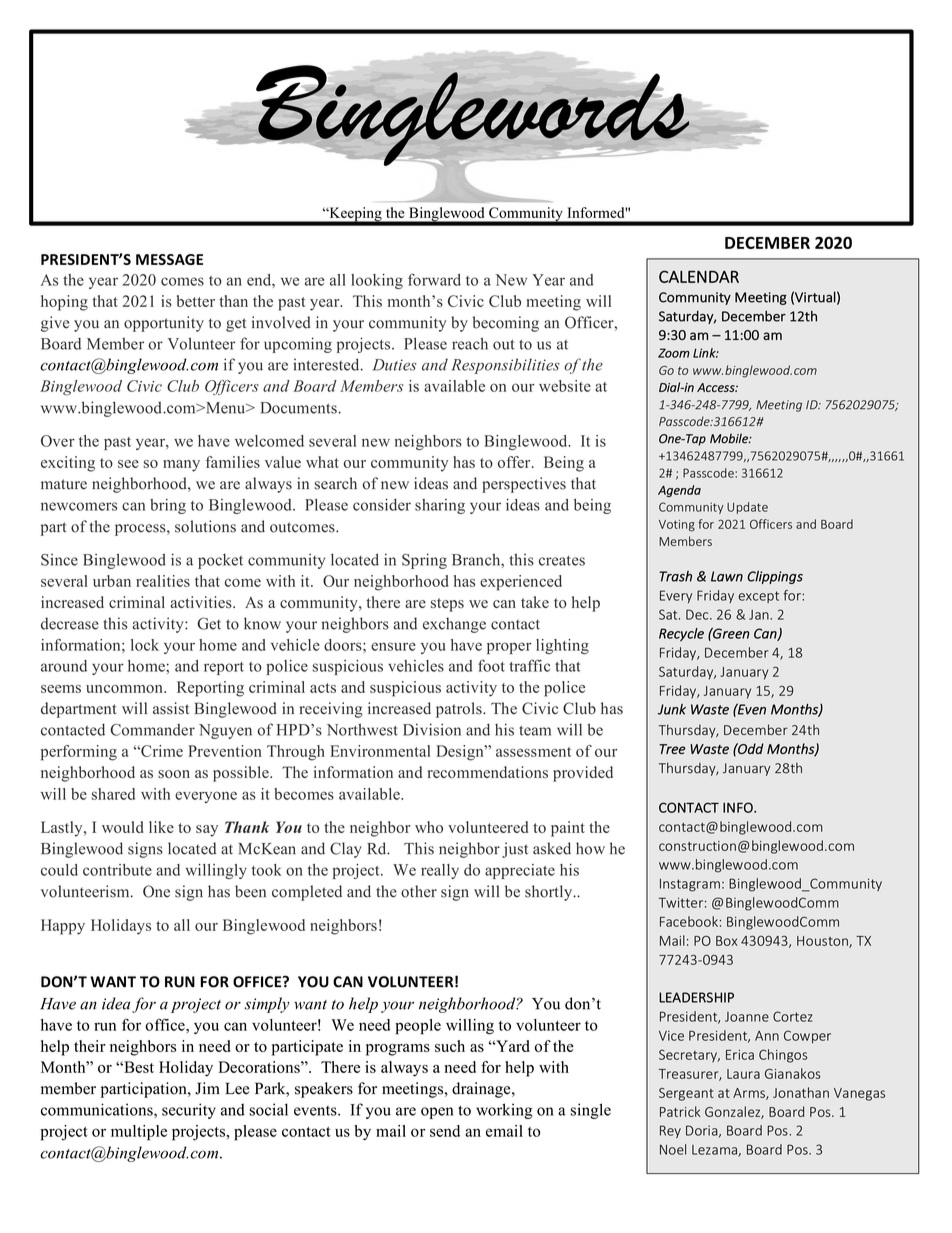 This document has width=952, height=1233. Describe the element at coordinates (747, 508) in the document. I see `Update` at that location.
